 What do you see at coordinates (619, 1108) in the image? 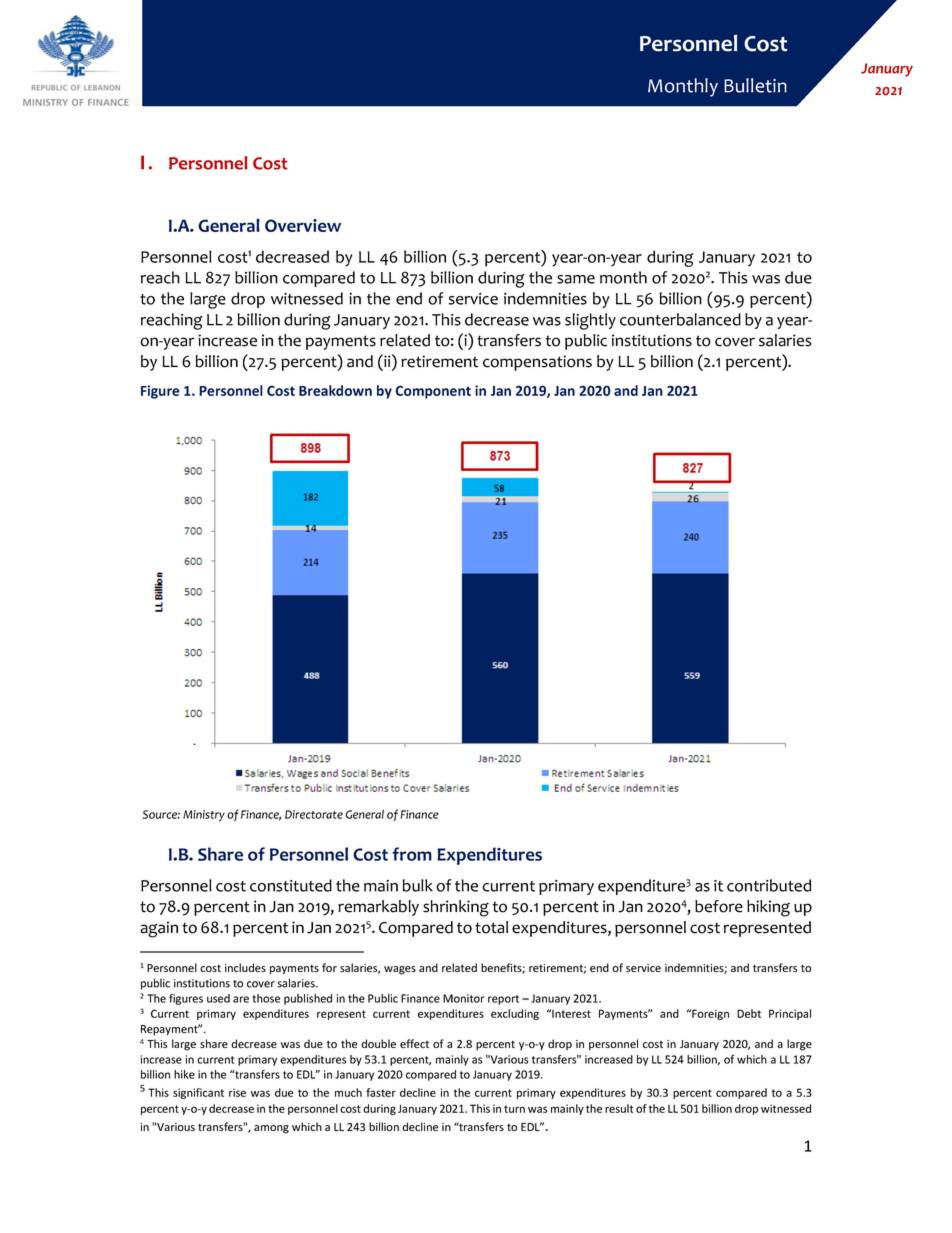
I see `result` at bounding box center [619, 1108].
